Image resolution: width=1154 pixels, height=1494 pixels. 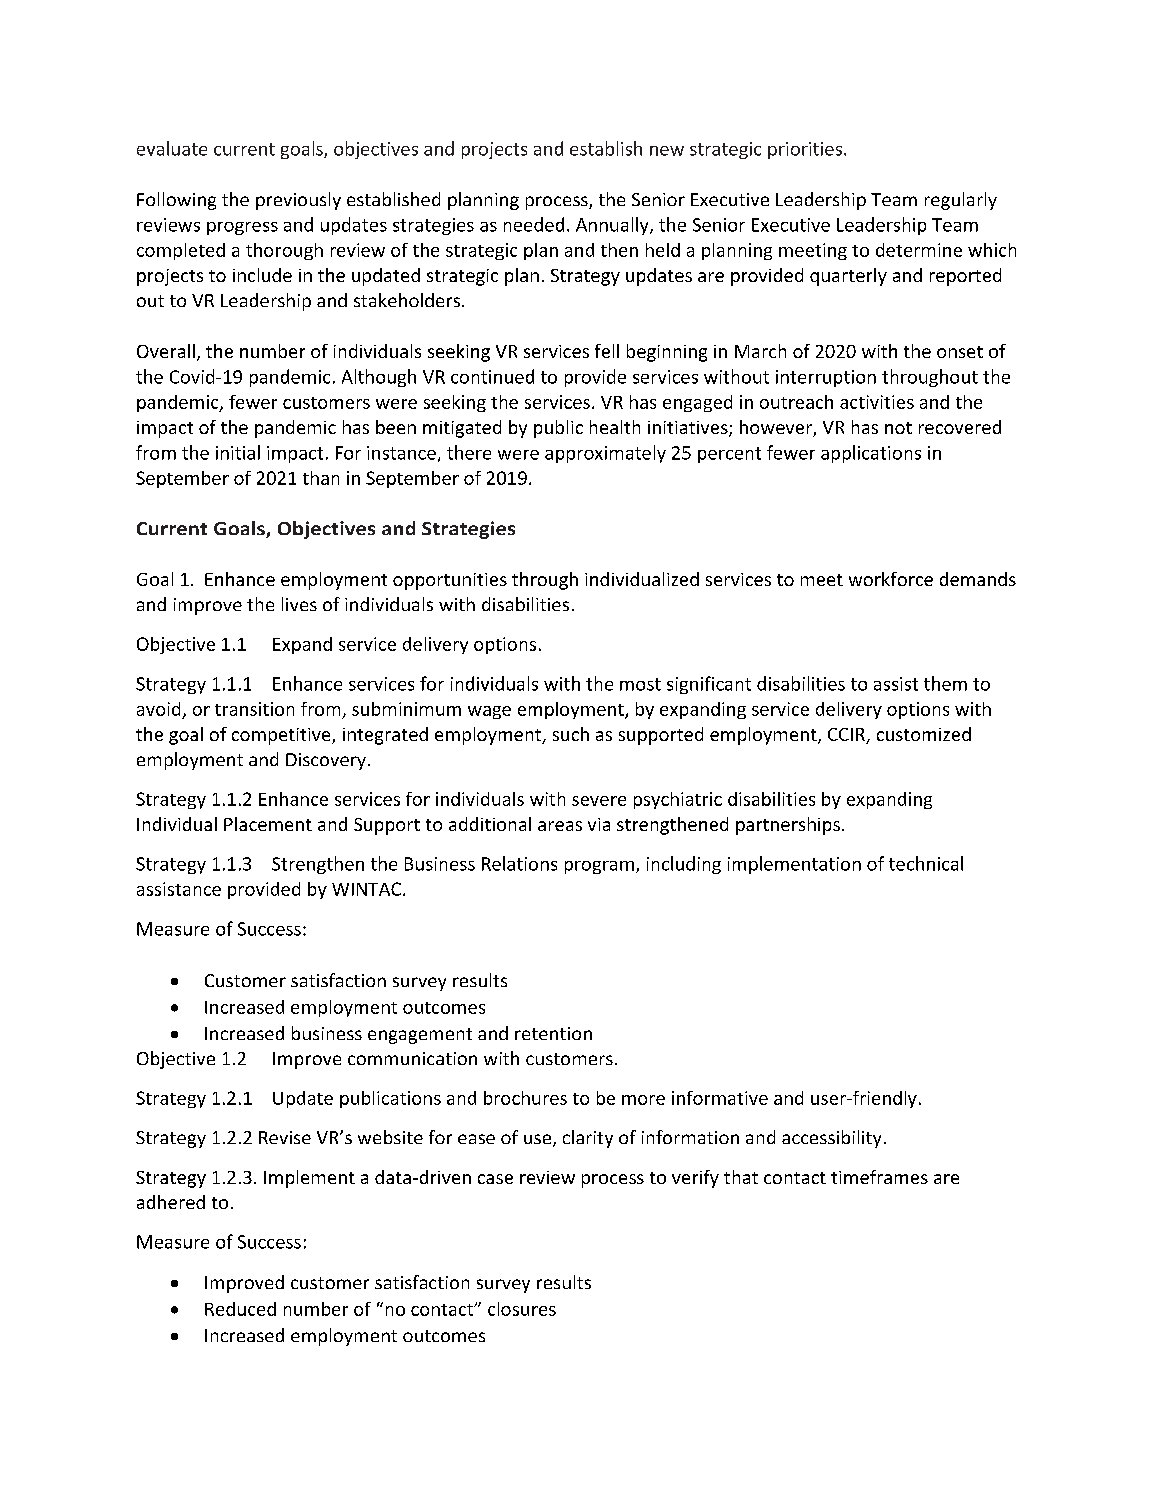 I want to click on needed, so click(x=534, y=224).
